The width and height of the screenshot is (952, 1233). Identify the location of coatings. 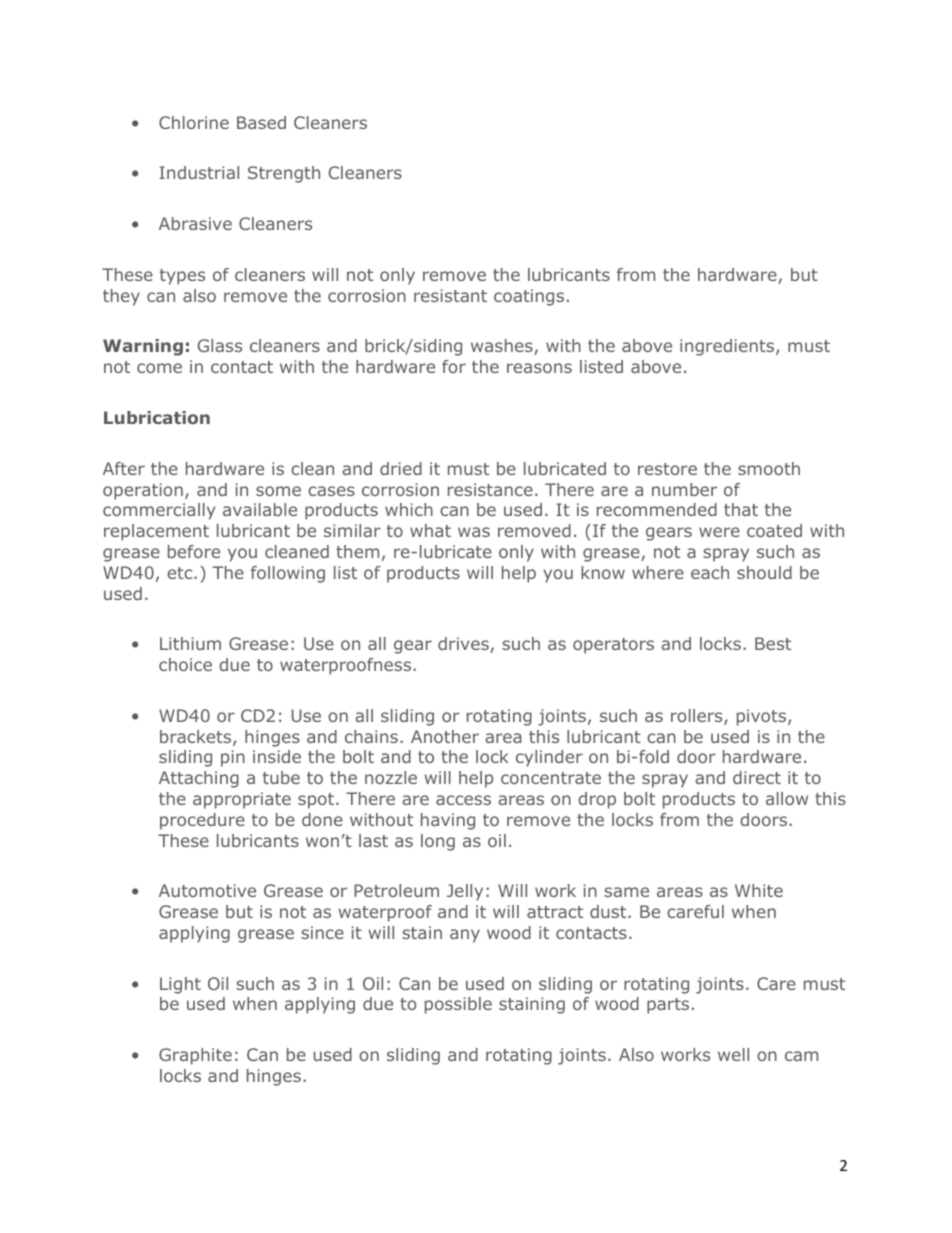
(529, 297).
